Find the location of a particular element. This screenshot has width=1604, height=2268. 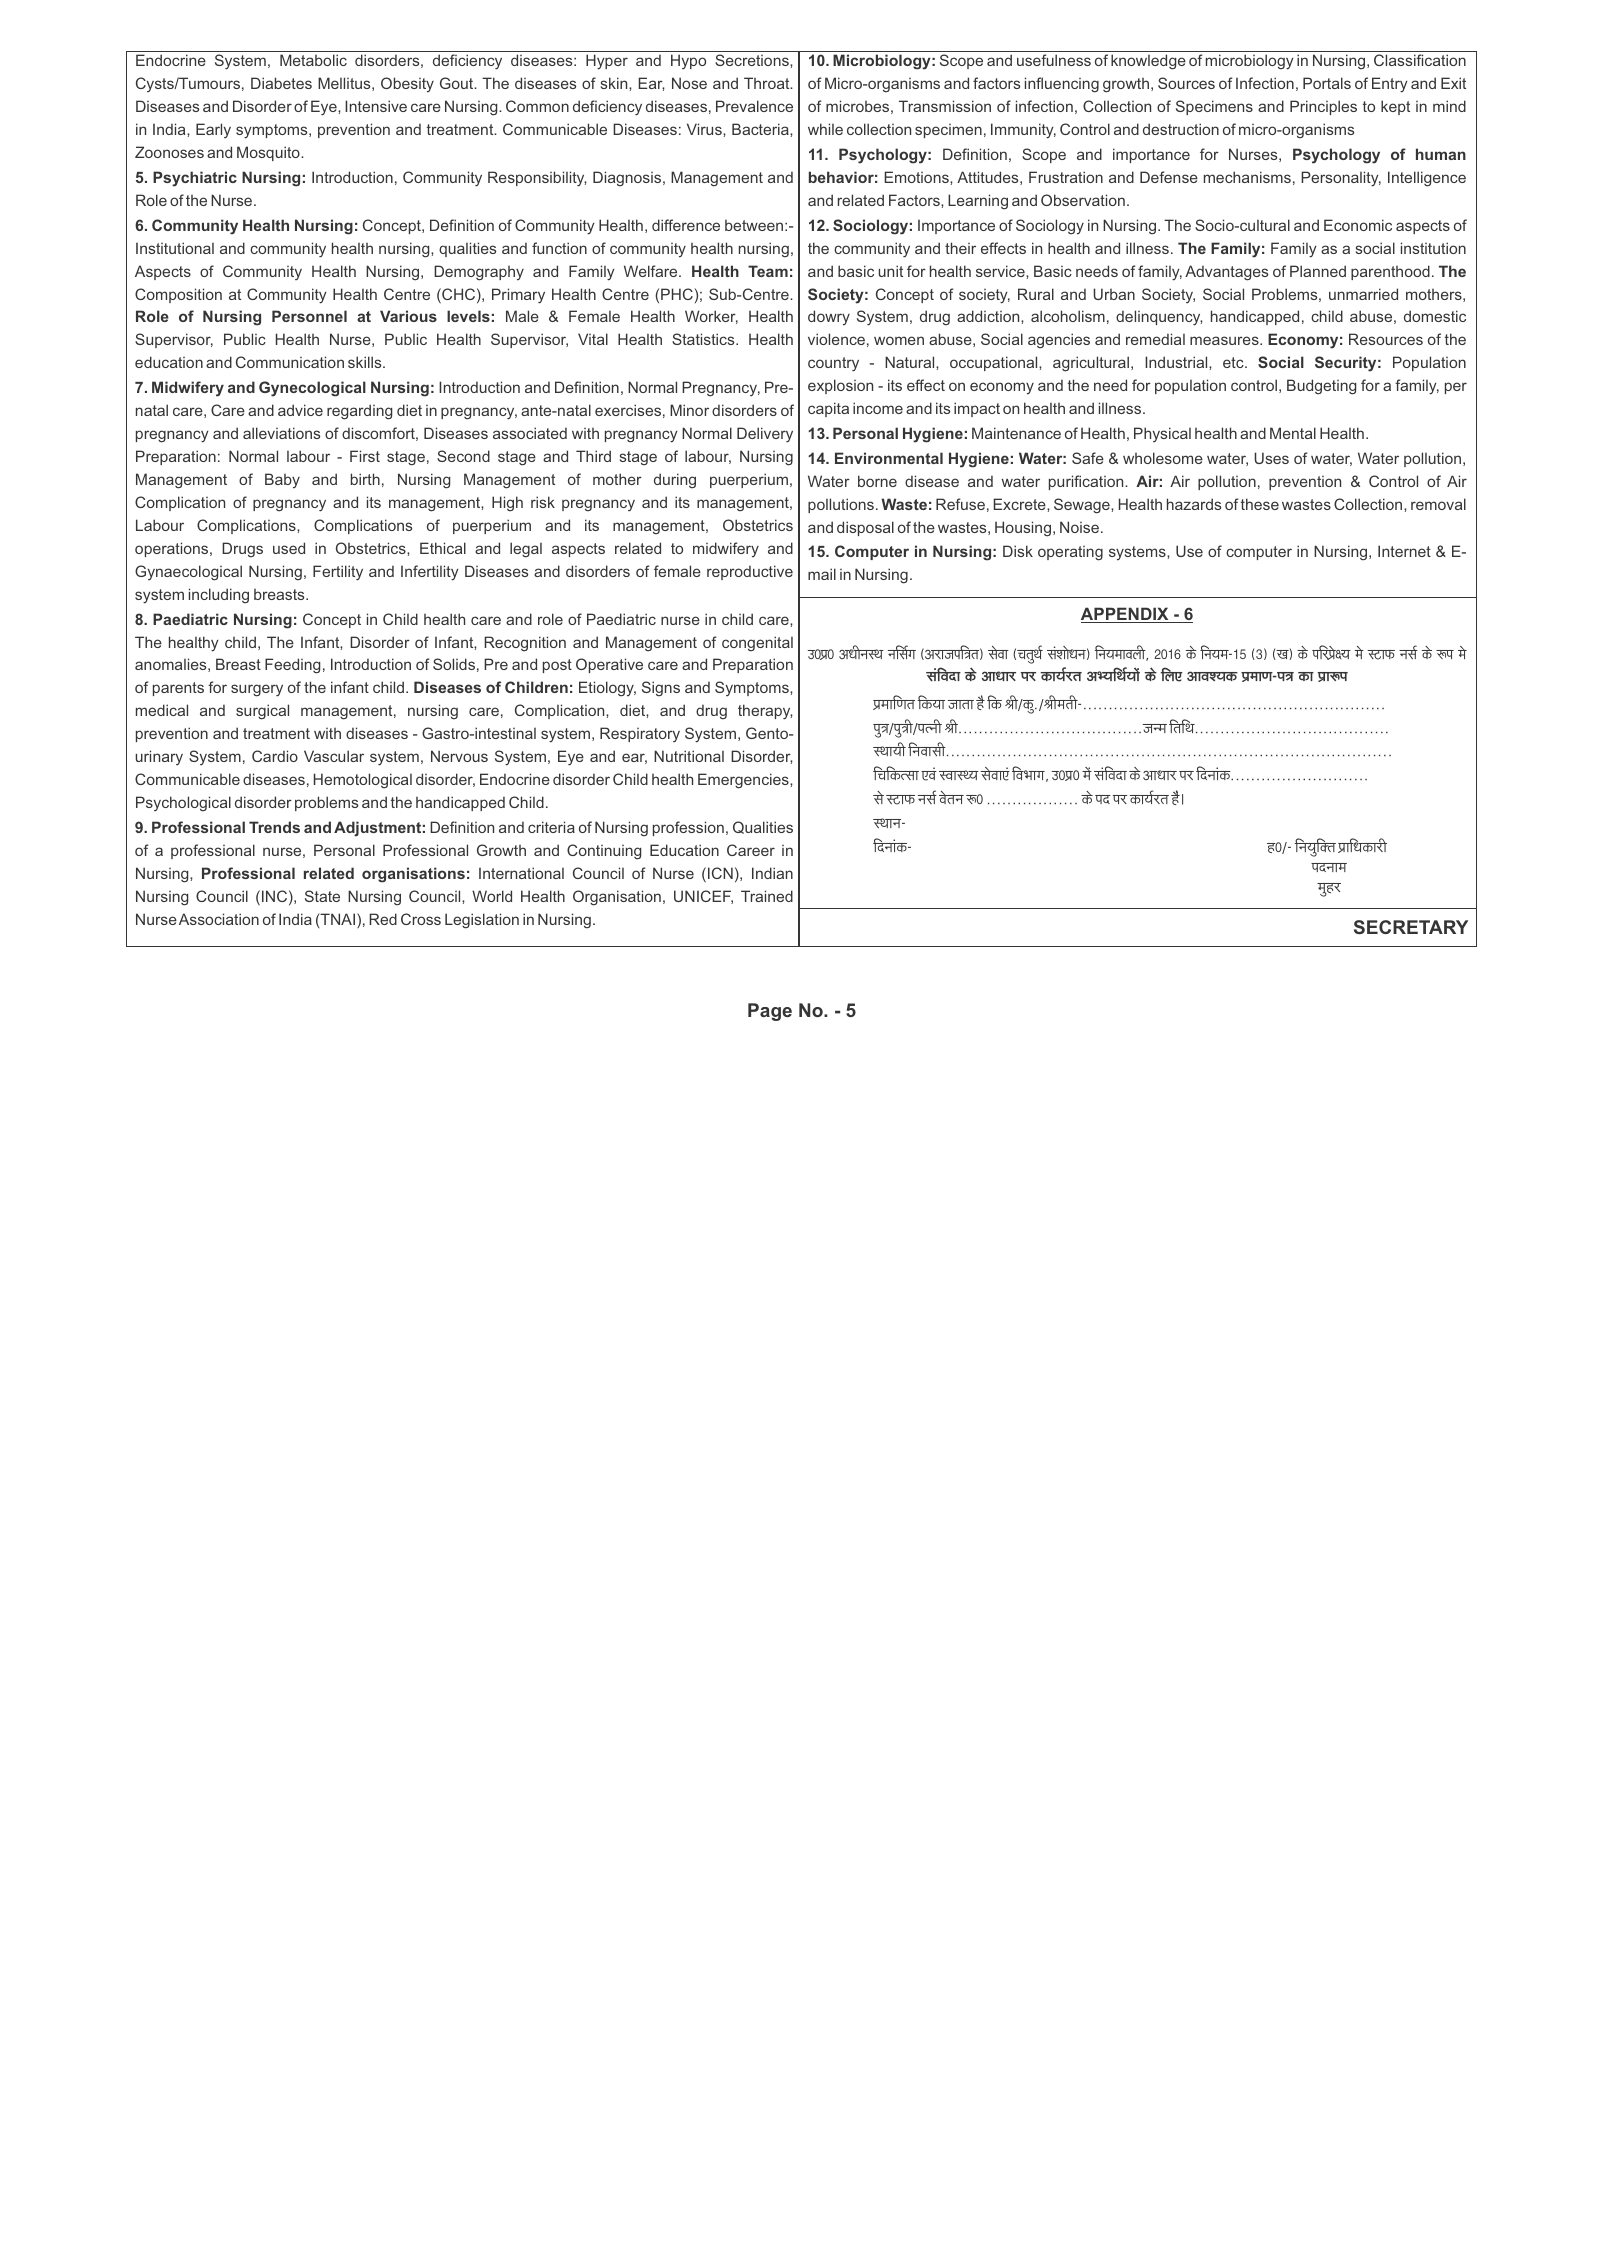

Red is located at coordinates (383, 919).
